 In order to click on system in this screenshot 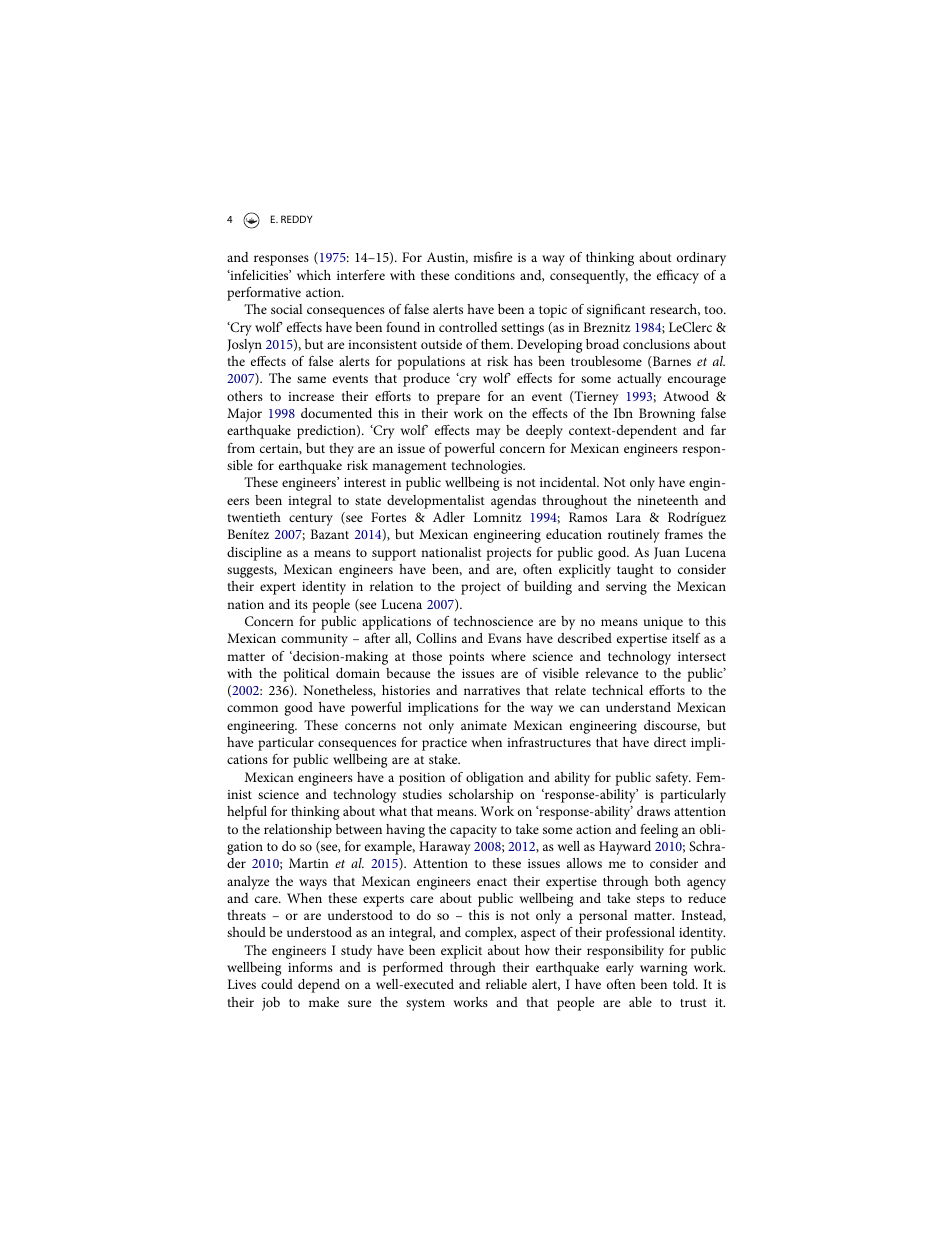, I will do `click(425, 1005)`.
